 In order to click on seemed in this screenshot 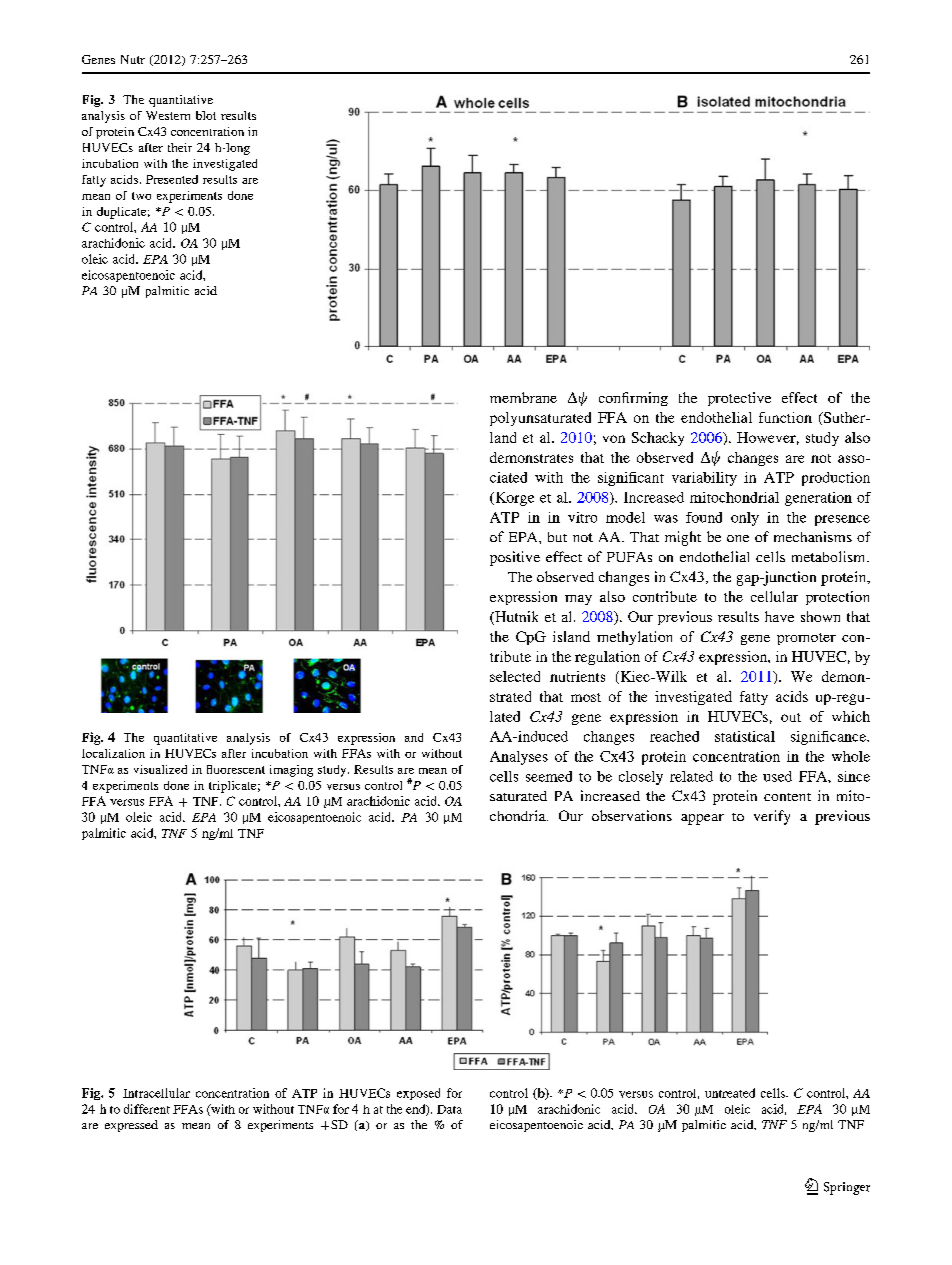, I will do `click(549, 776)`.
